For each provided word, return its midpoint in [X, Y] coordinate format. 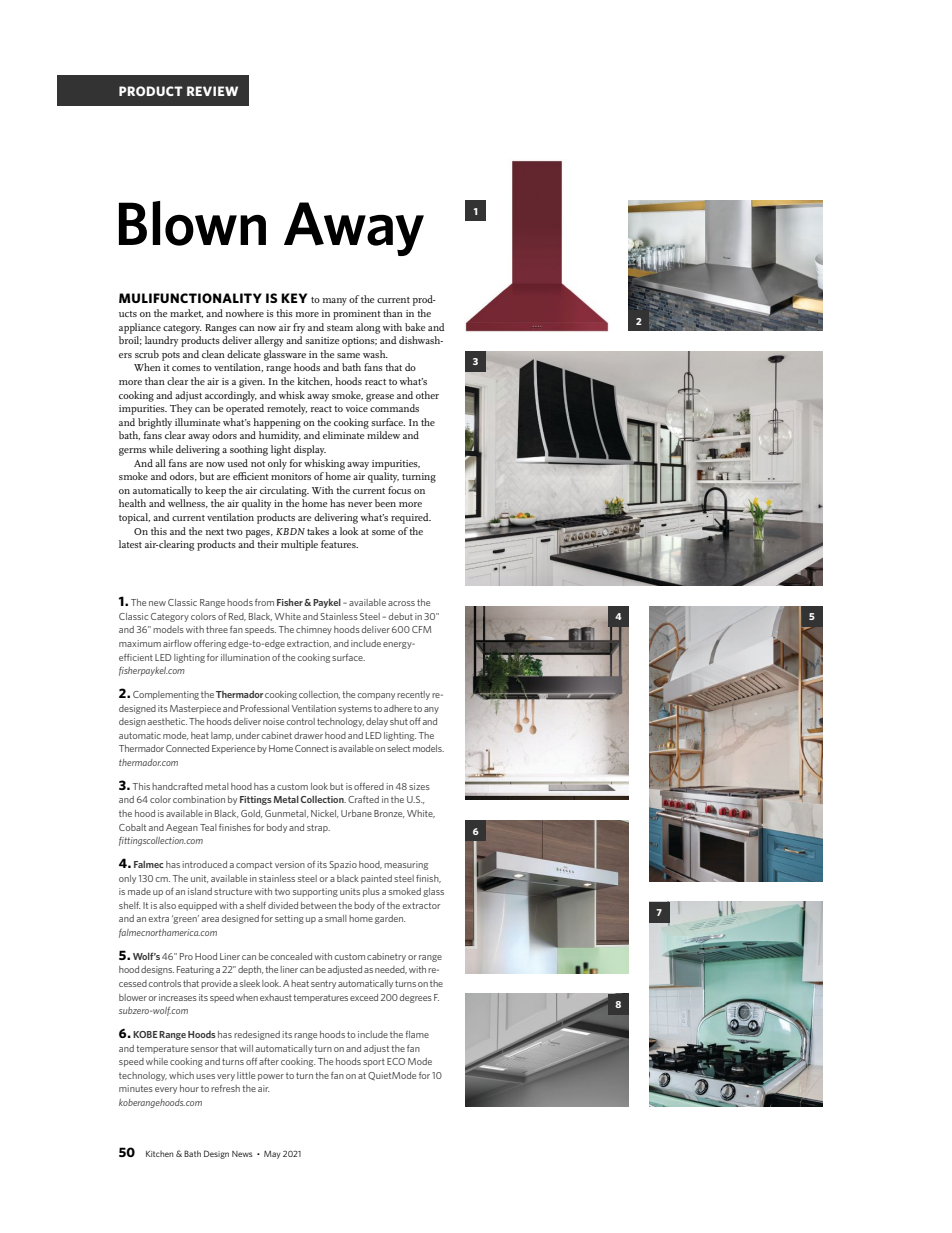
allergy [269, 341]
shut [400, 721]
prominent [357, 315]
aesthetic [167, 721]
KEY [294, 298]
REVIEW [212, 91]
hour [189, 1088]
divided [283, 905]
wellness [188, 503]
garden [390, 919]
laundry [161, 341]
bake [415, 327]
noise [273, 721]
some [383, 532]
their [267, 544]
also [167, 905]
